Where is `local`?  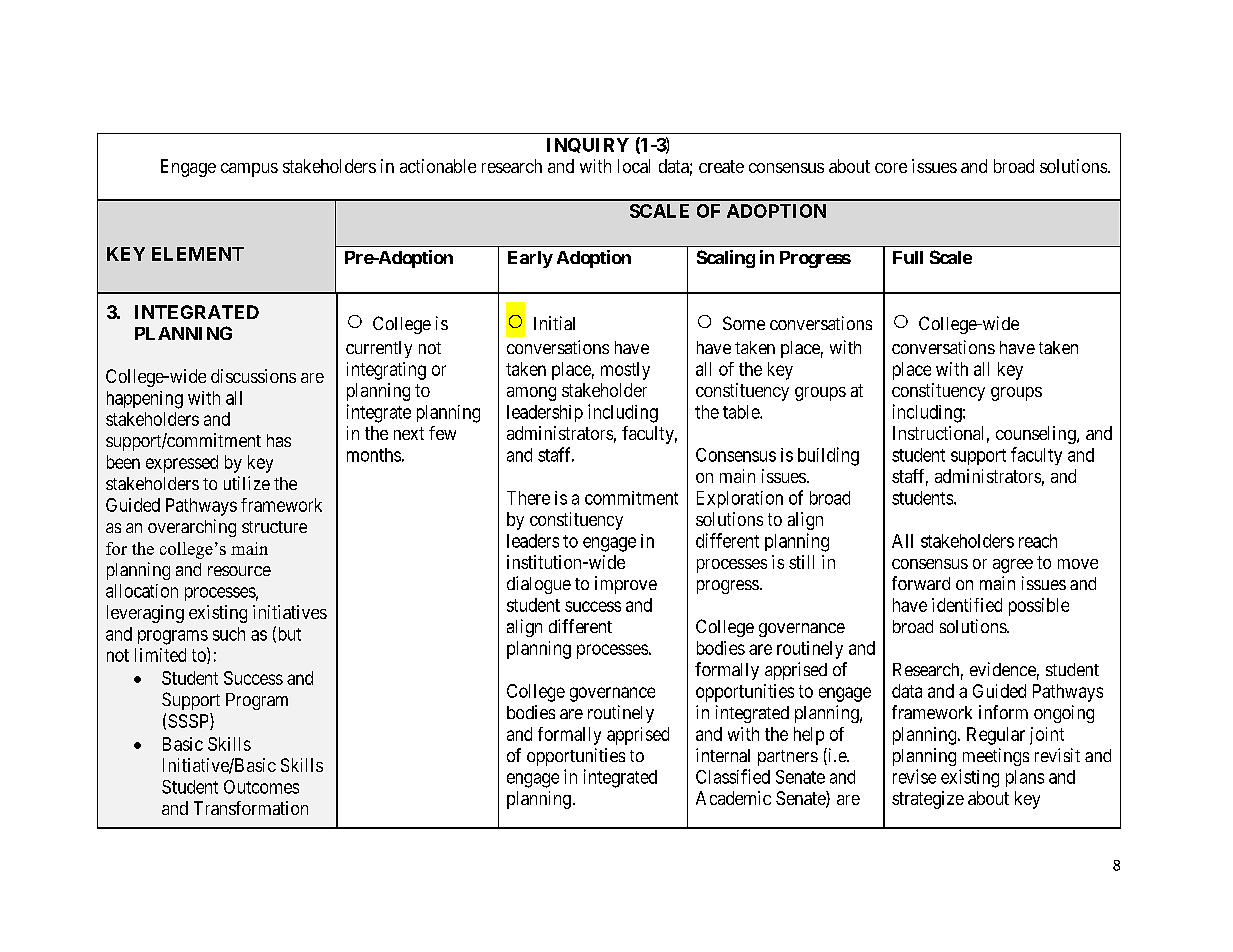
local is located at coordinates (634, 166).
